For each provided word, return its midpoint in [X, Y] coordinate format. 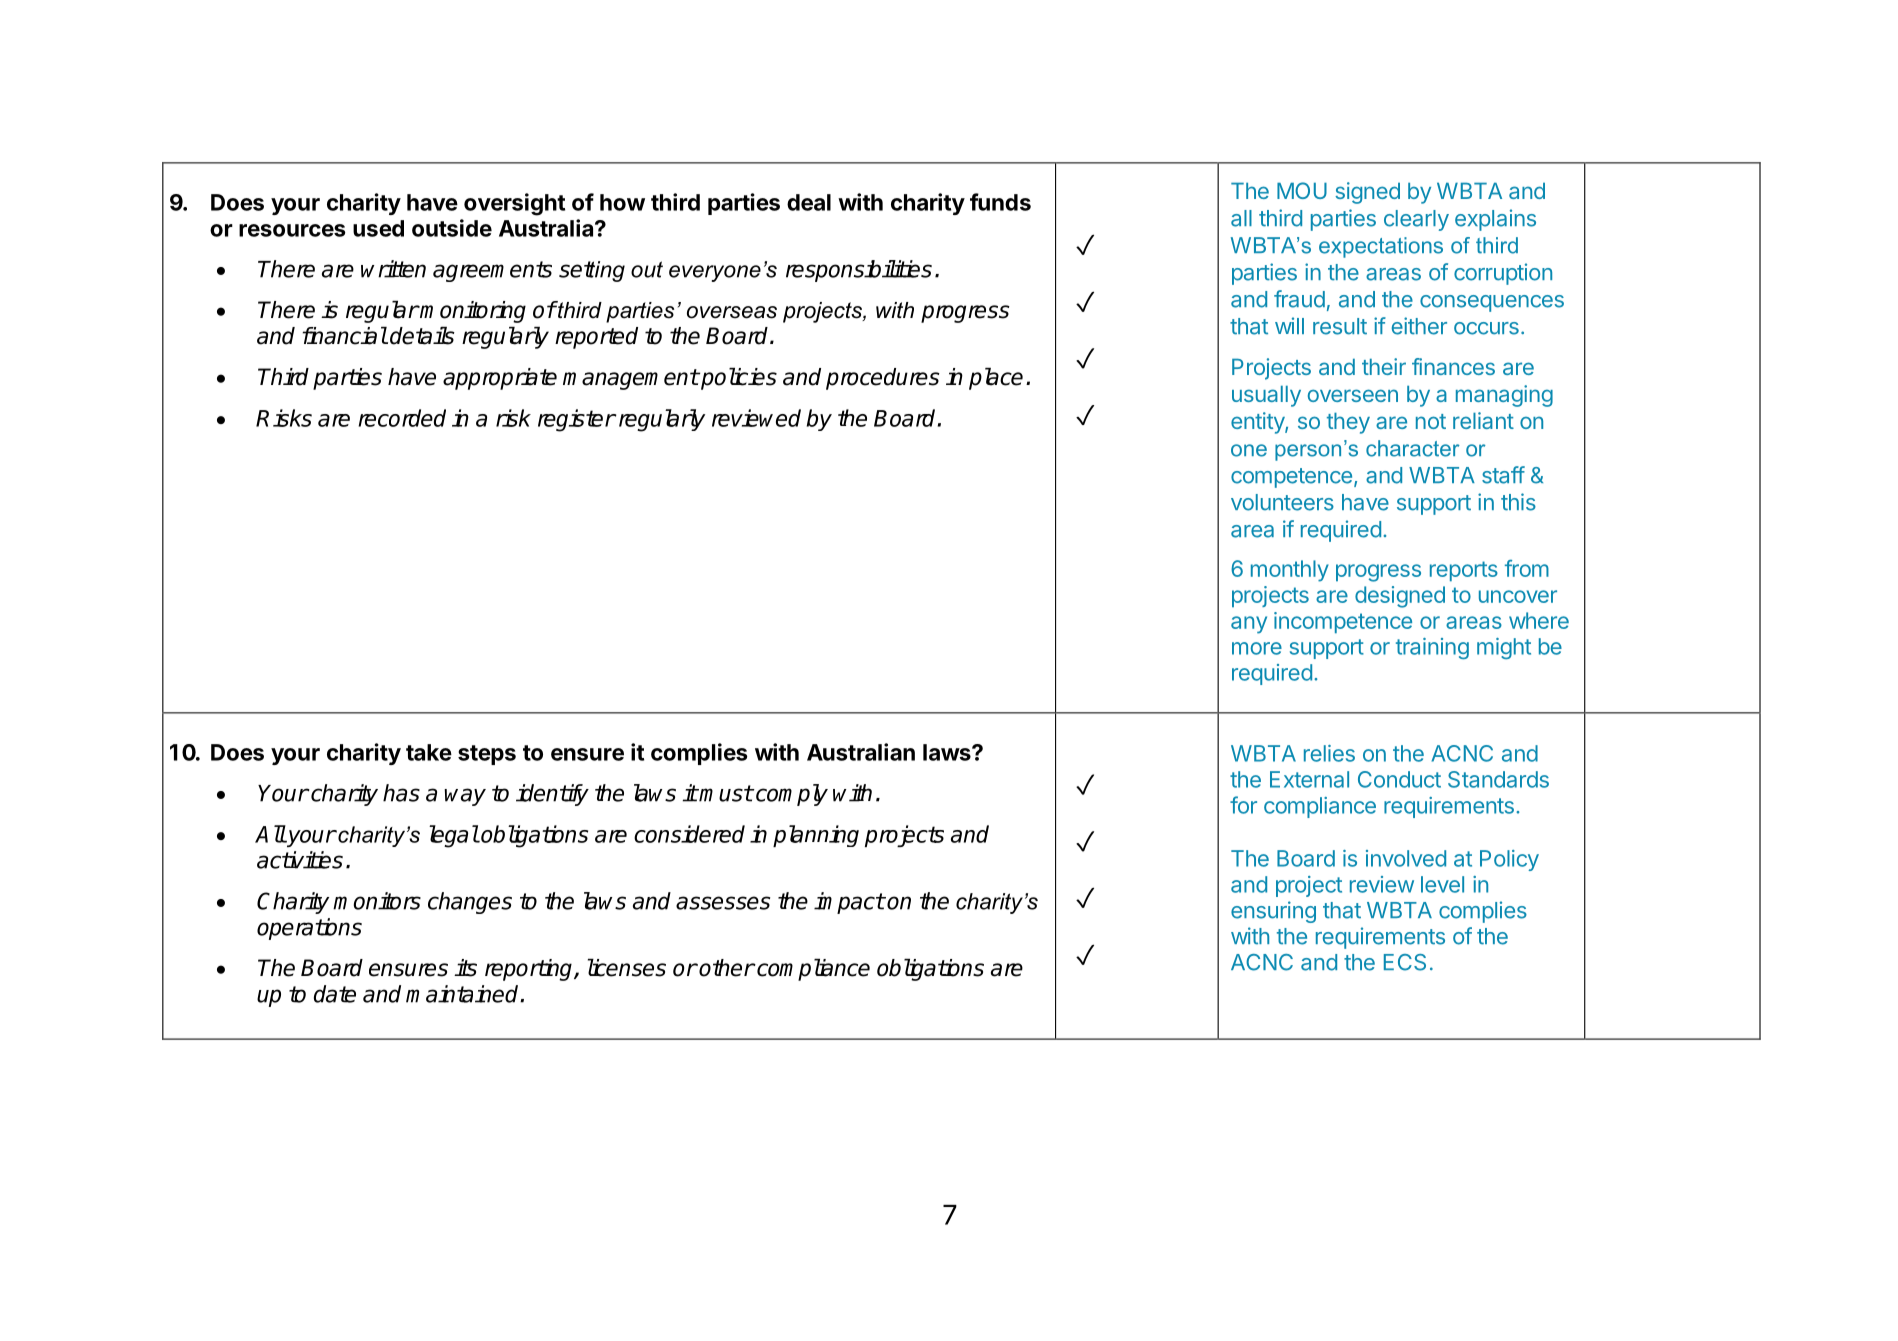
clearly [1416, 220]
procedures [883, 379]
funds [1000, 202]
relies [1329, 753]
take [429, 752]
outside [452, 228]
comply [791, 795]
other [727, 968]
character [1413, 448]
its [465, 968]
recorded [402, 418]
